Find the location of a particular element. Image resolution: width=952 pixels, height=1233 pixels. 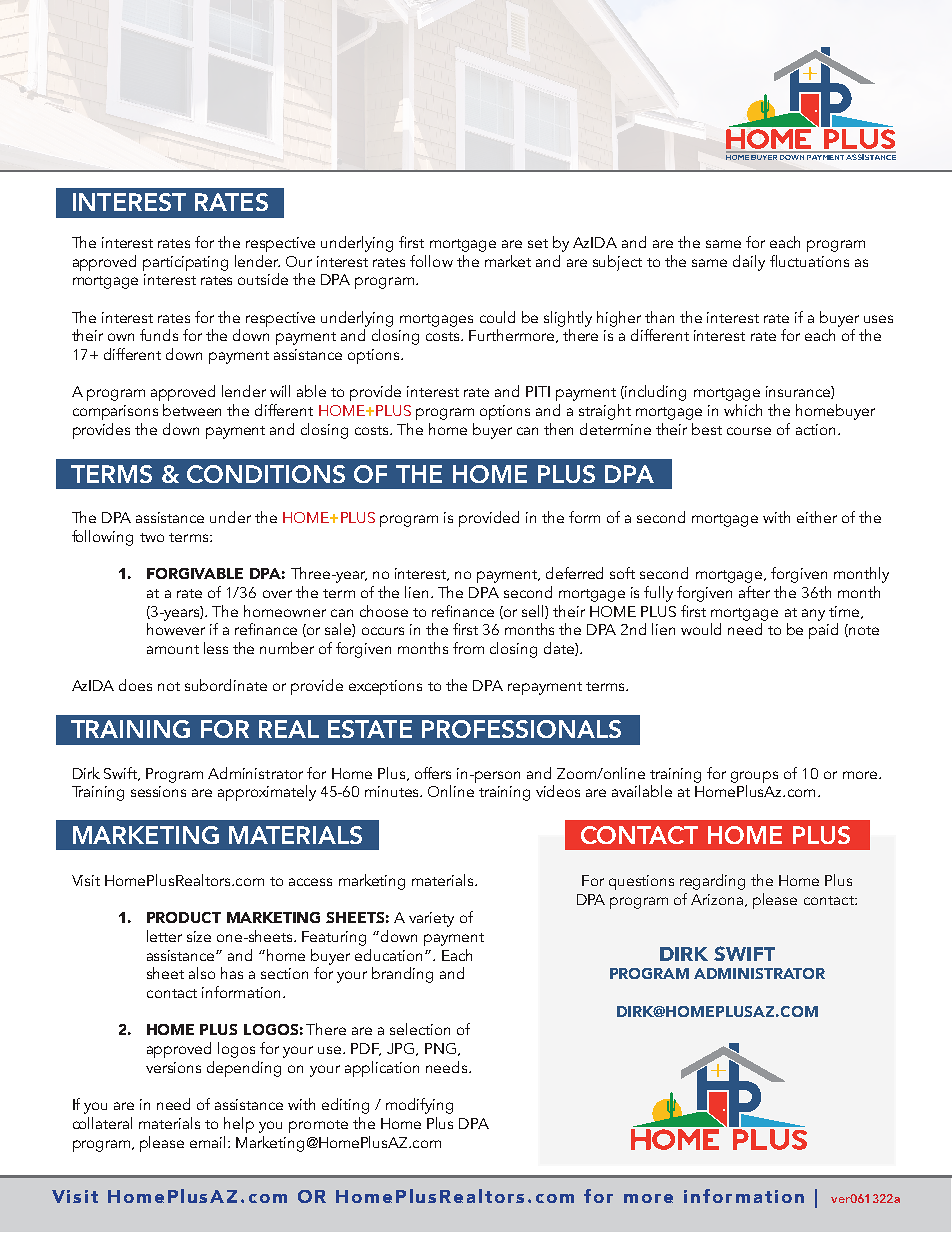

variety is located at coordinates (431, 919).
